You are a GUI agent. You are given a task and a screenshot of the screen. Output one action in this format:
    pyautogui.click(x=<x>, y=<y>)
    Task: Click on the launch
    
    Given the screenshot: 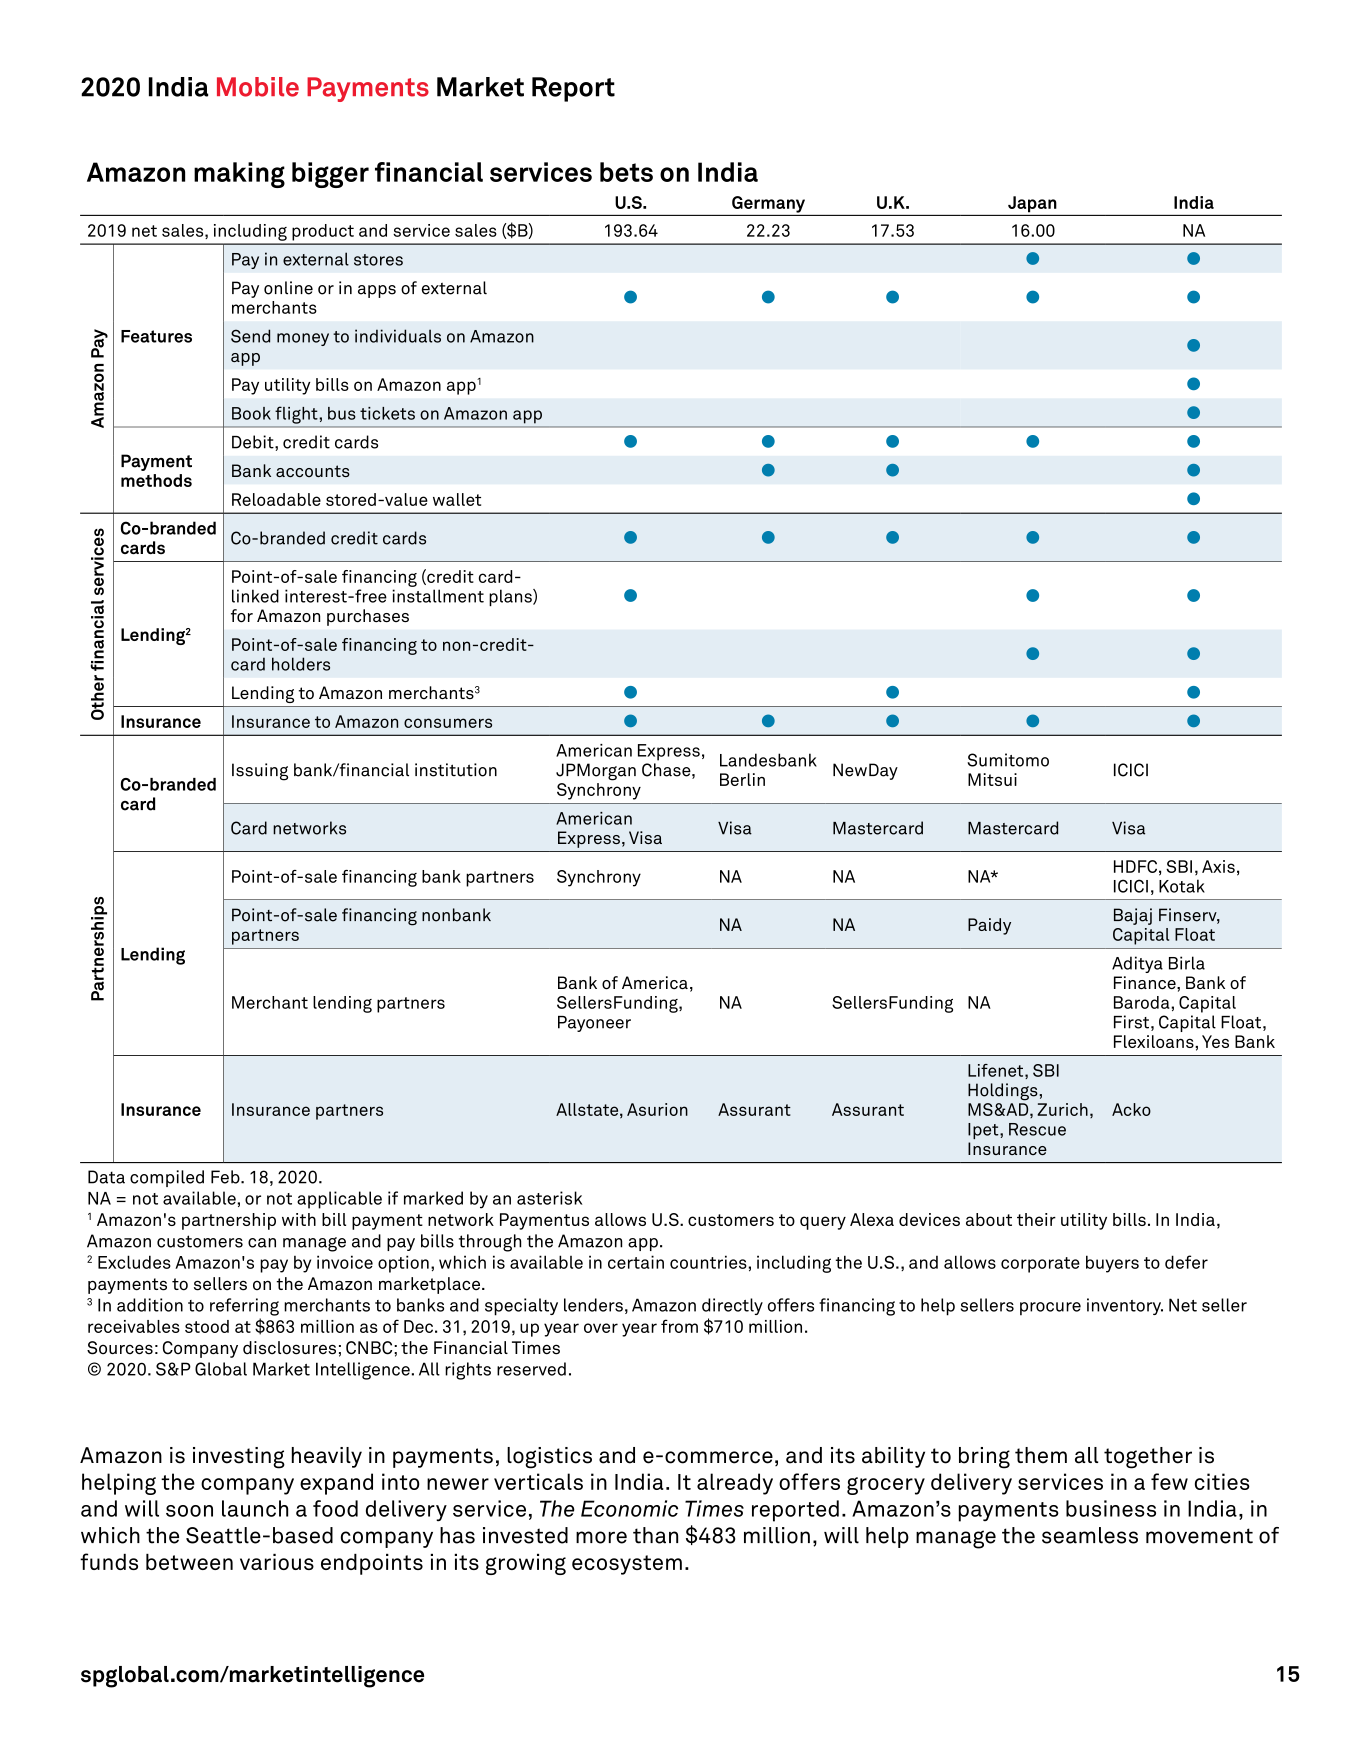 What is the action you would take?
    pyautogui.click(x=255, y=1508)
